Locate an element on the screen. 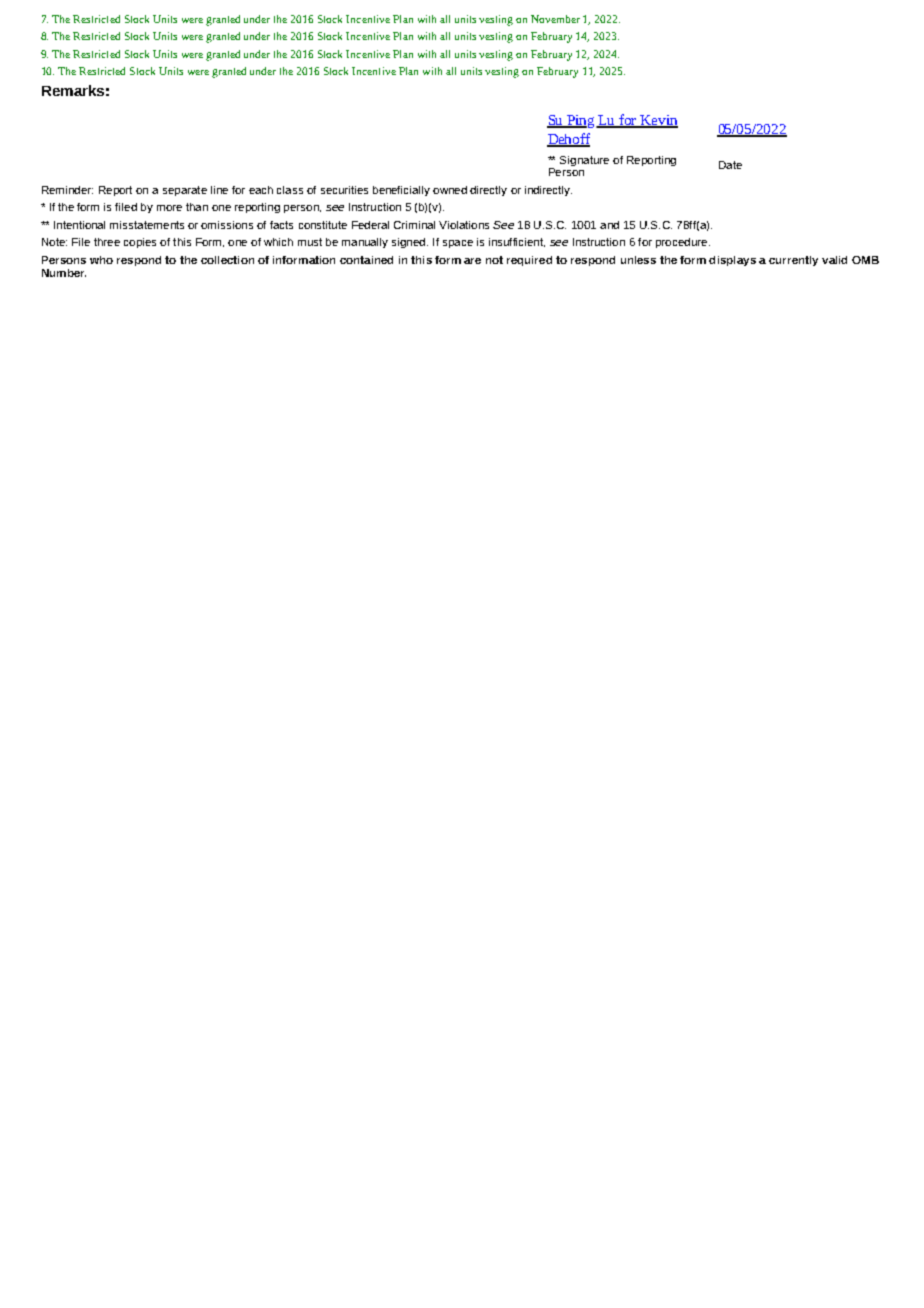 The width and height of the screenshot is (924, 1308). owned is located at coordinates (450, 190).
